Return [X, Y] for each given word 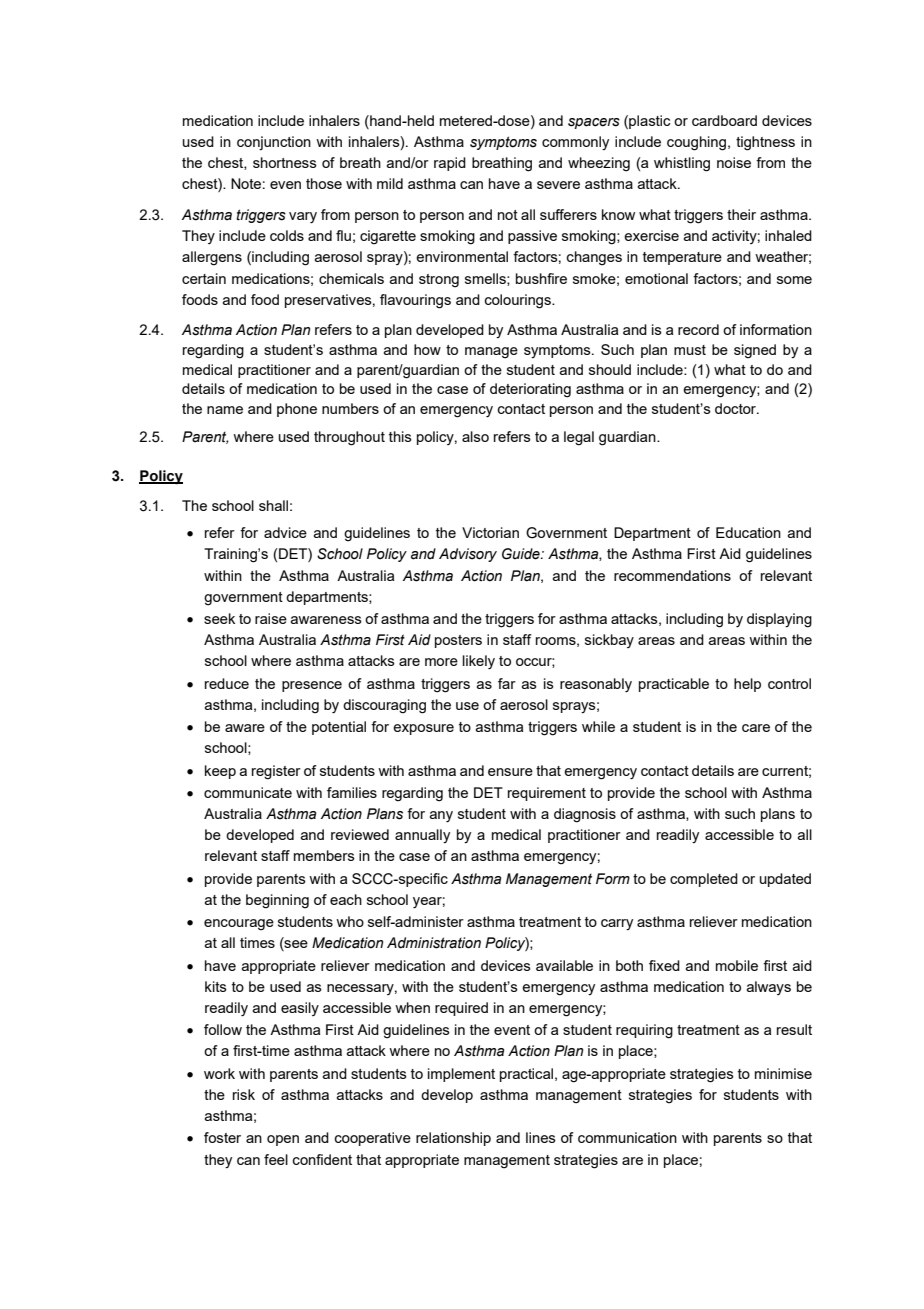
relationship [453, 1139]
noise [734, 162]
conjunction [274, 143]
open [283, 1140]
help [747, 685]
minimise [783, 1073]
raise [271, 618]
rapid [450, 164]
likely [479, 662]
